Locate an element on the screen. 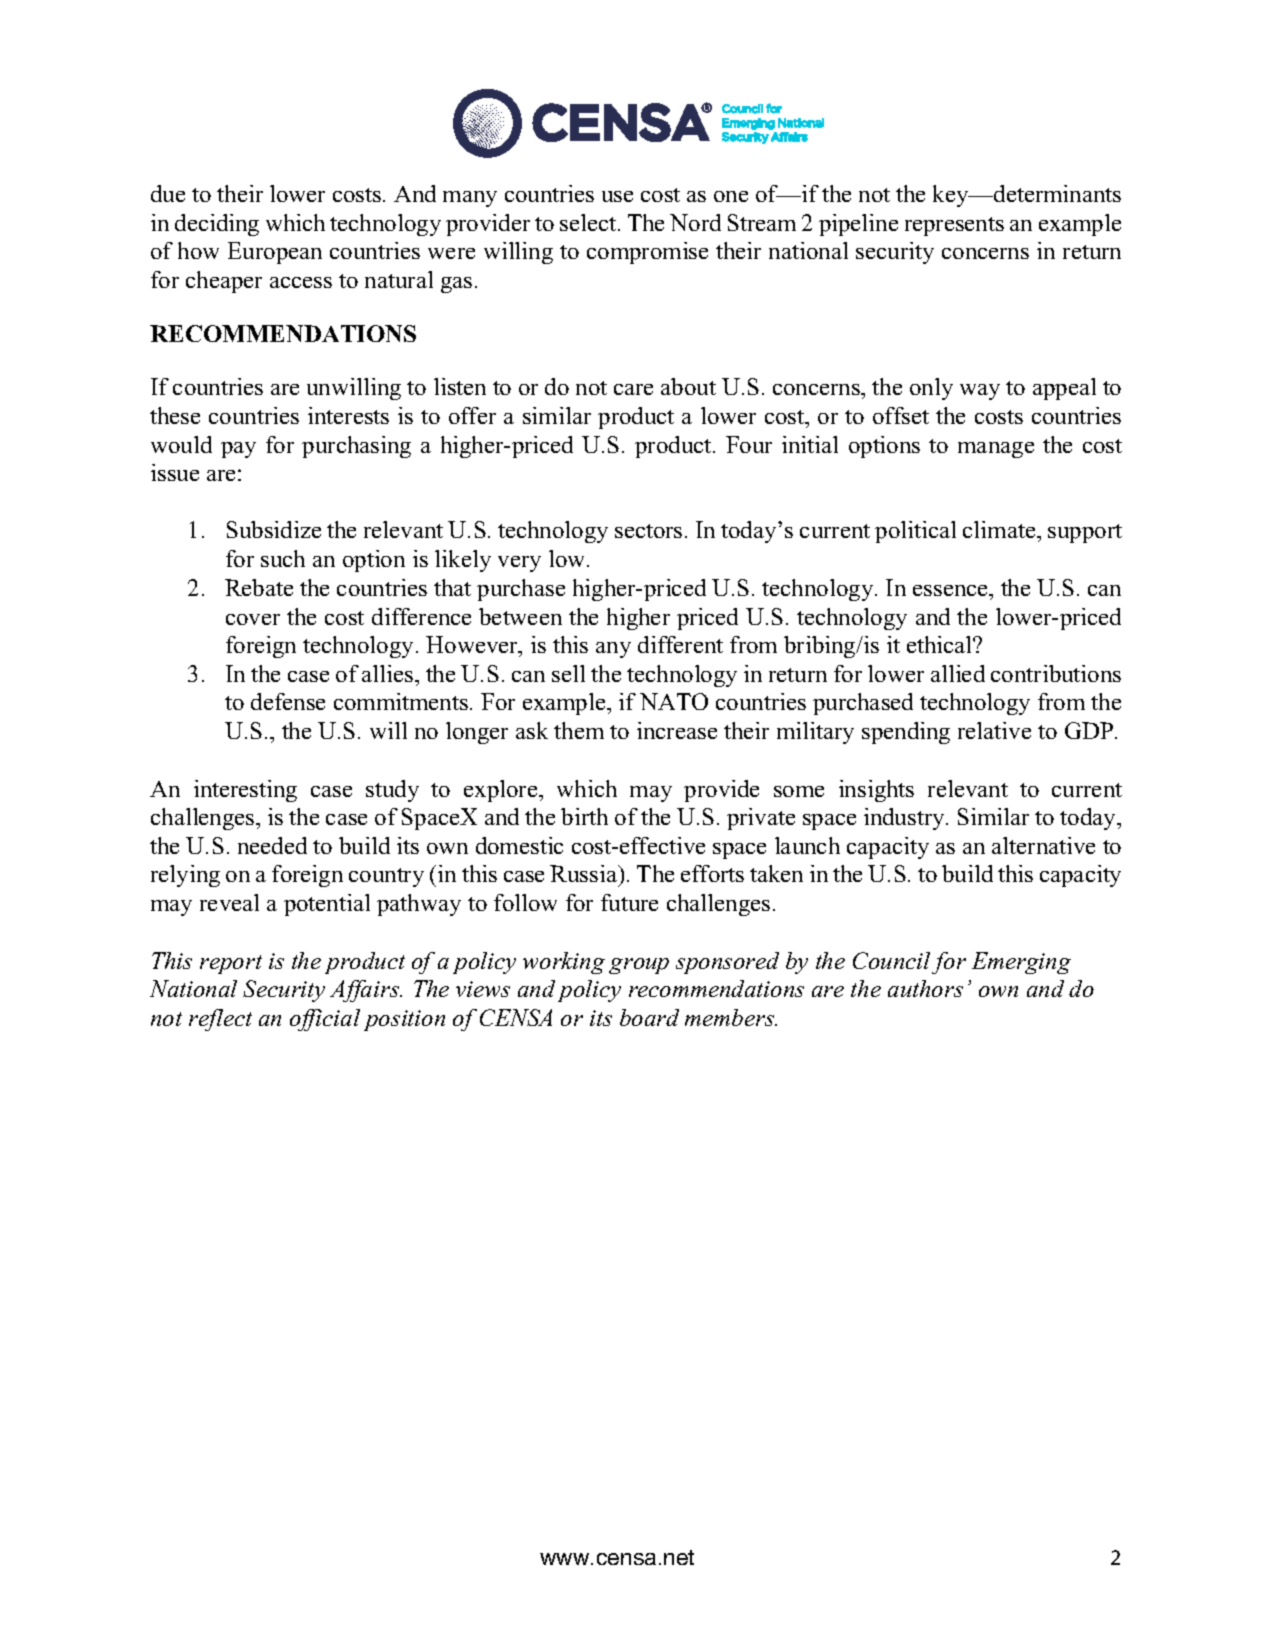 This screenshot has width=1271, height=1645. needed is located at coordinates (272, 845).
